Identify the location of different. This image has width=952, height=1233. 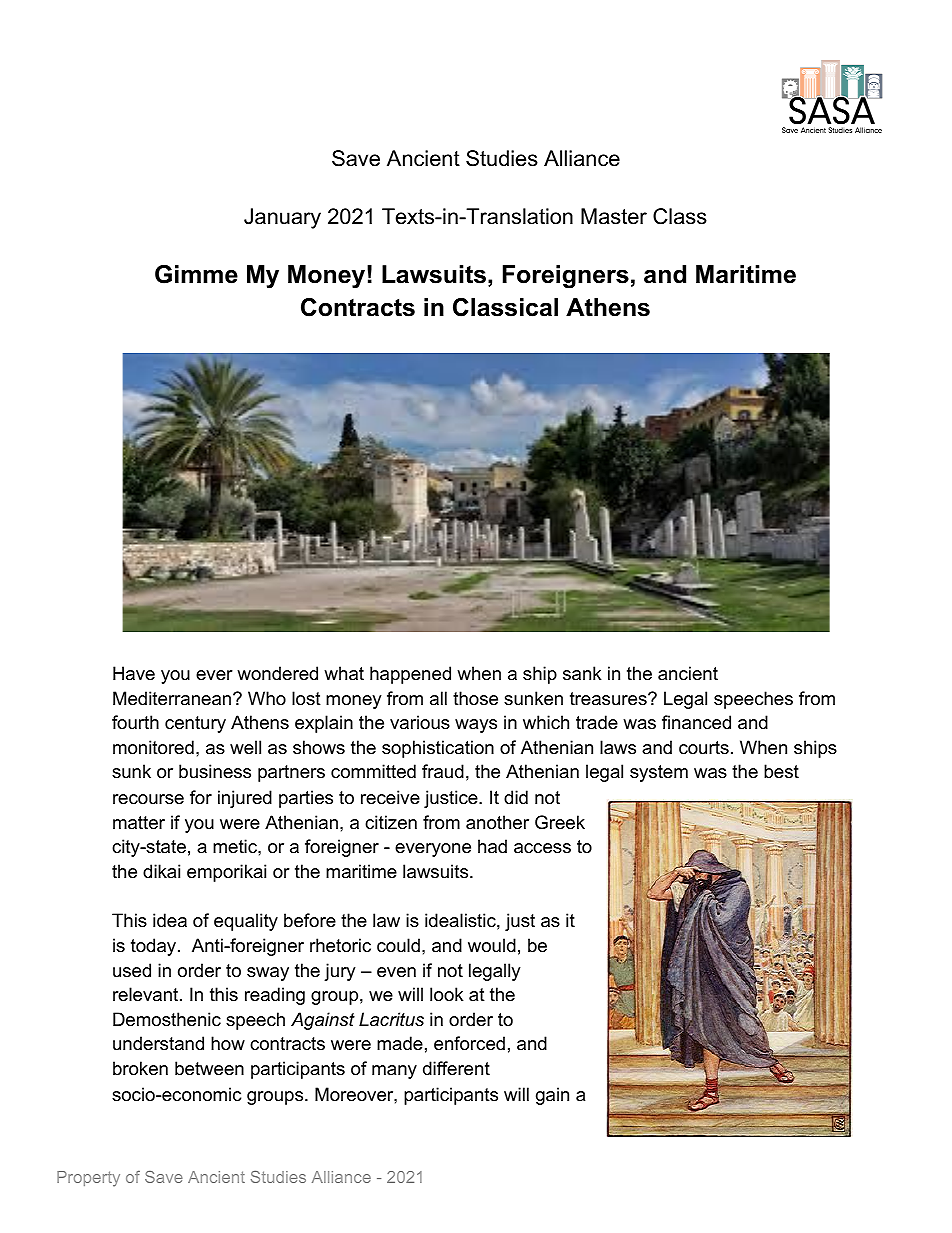
(456, 1068).
